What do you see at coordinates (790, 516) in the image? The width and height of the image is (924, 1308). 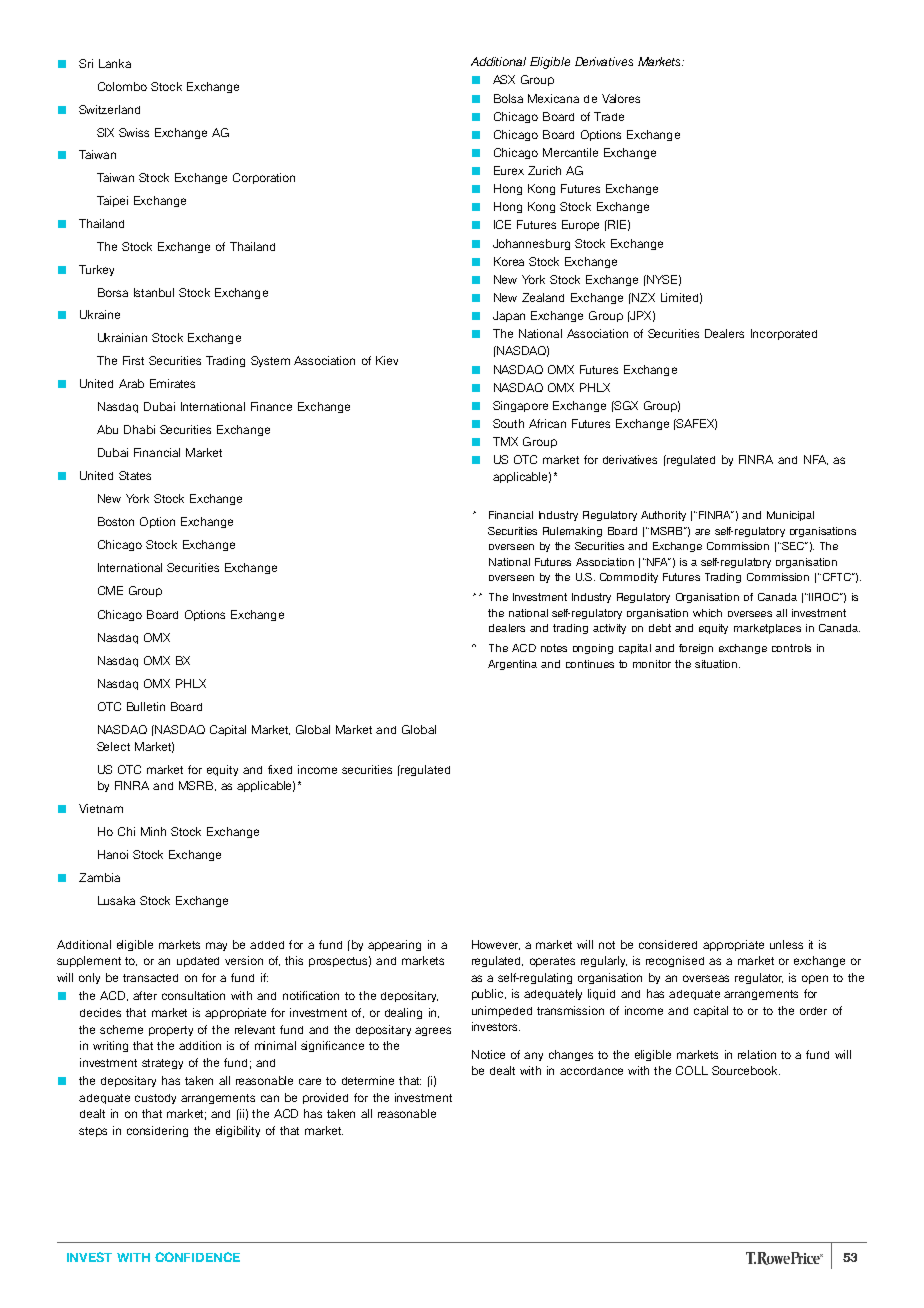 I see `Municipal` at bounding box center [790, 516].
